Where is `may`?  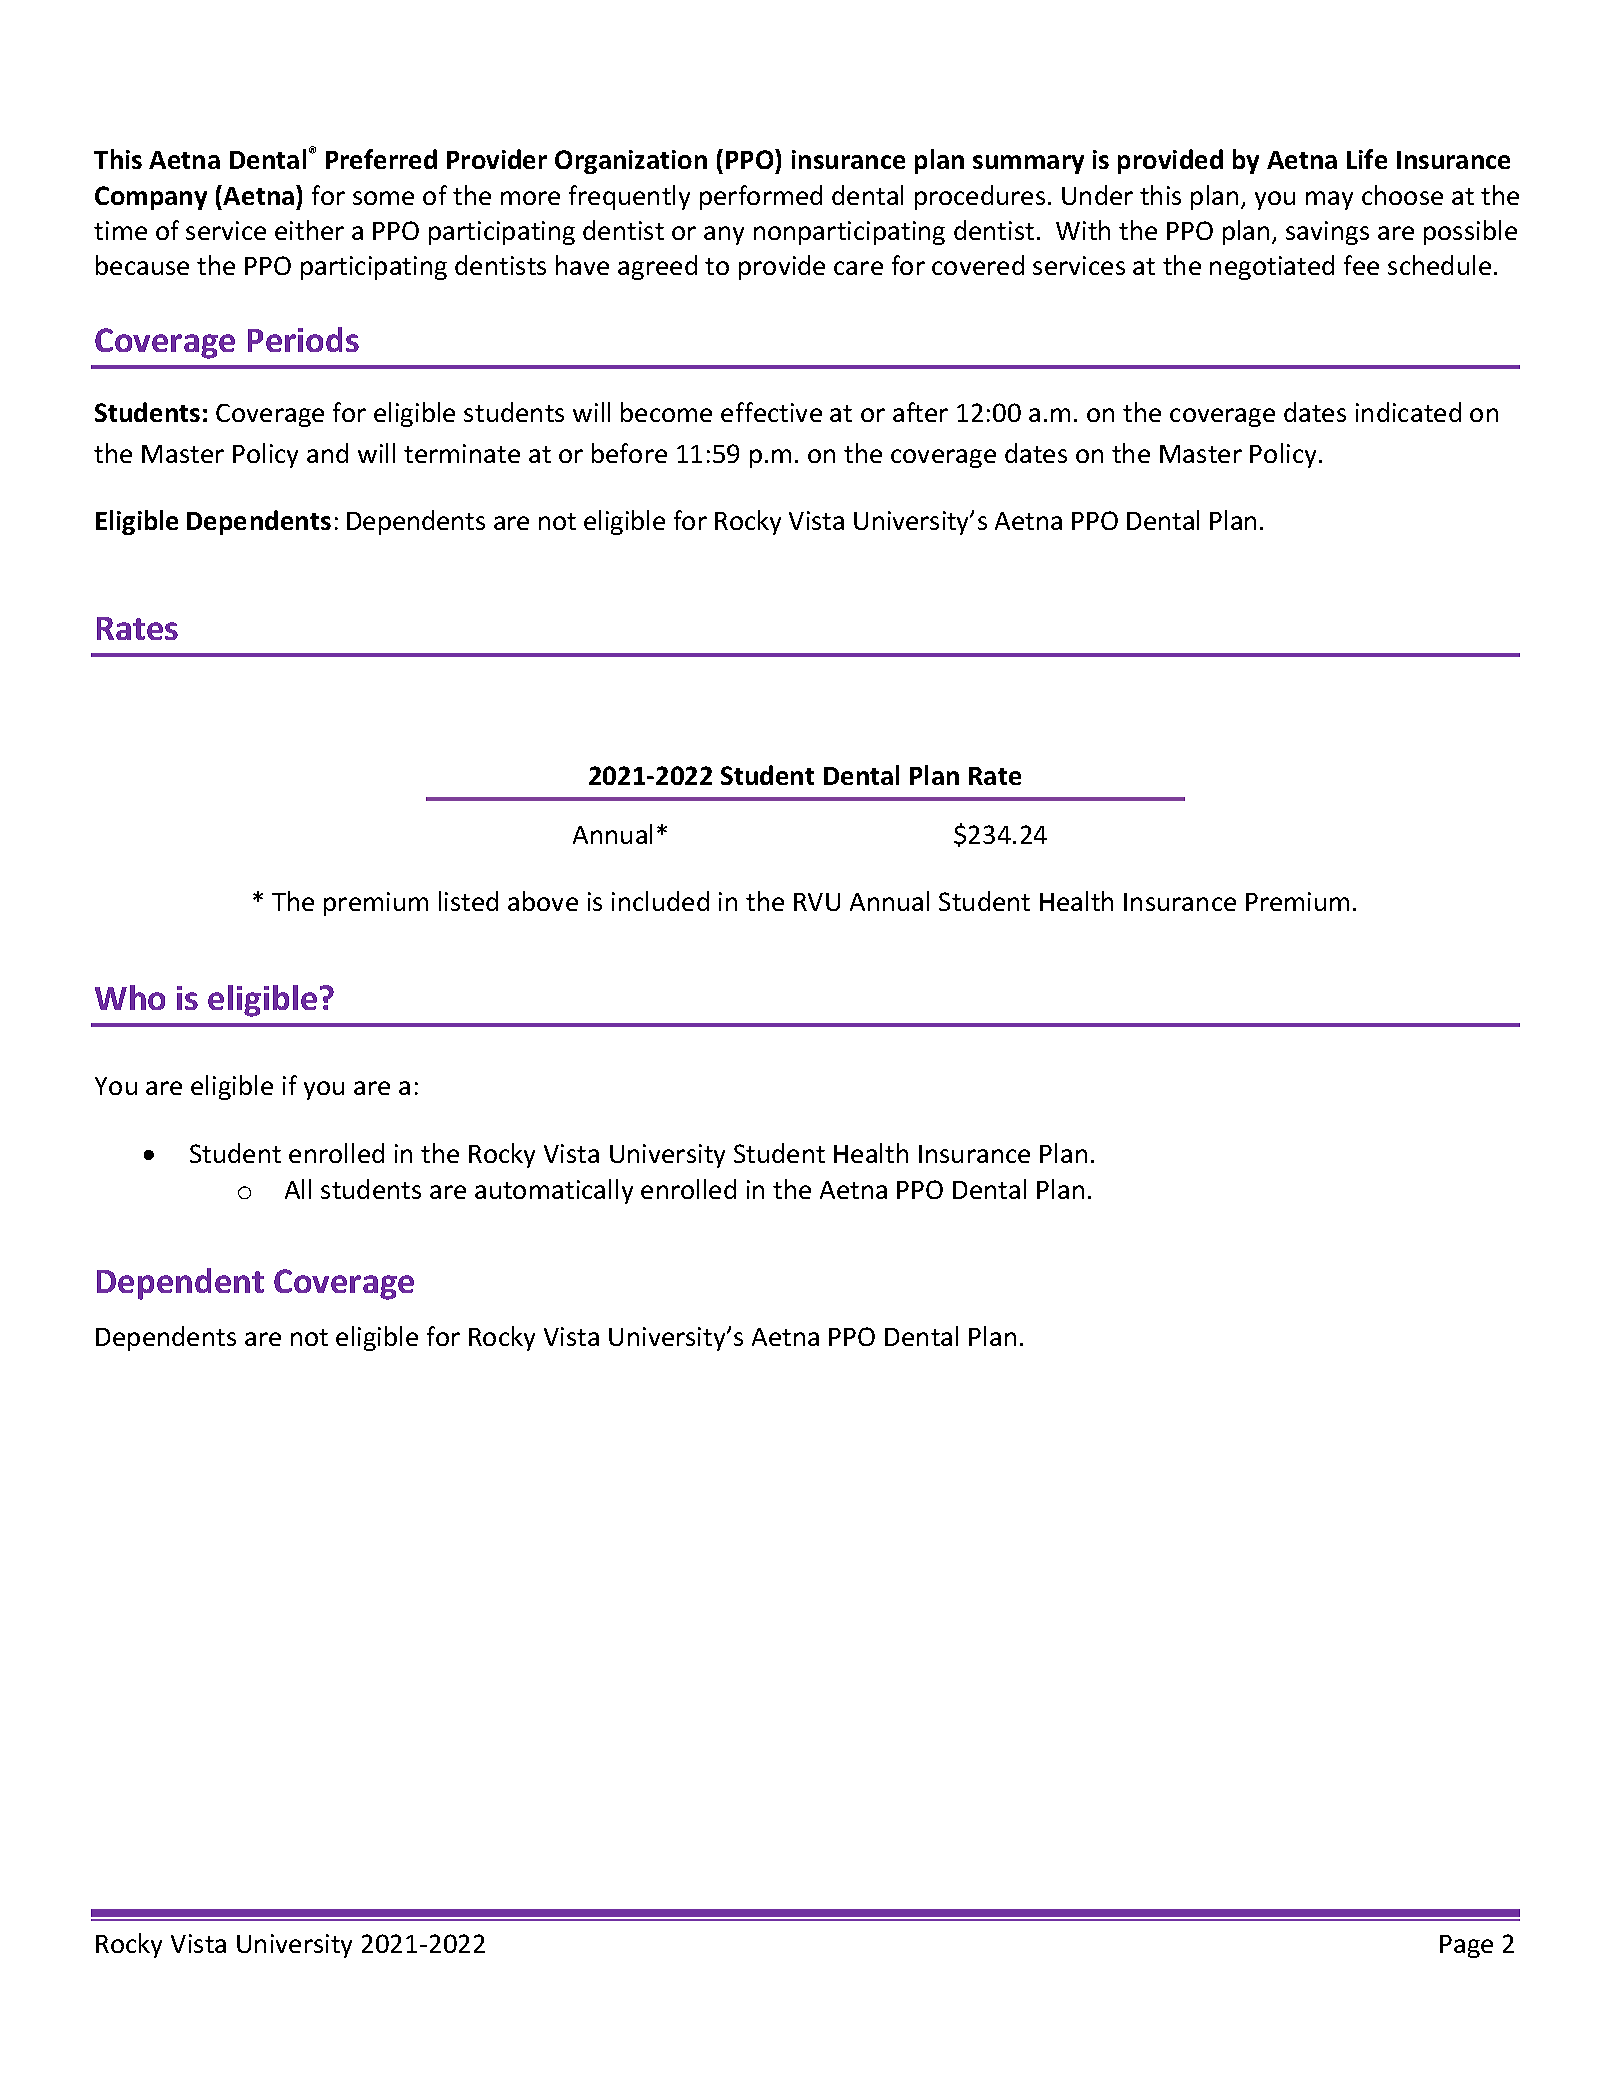 may is located at coordinates (1329, 200).
